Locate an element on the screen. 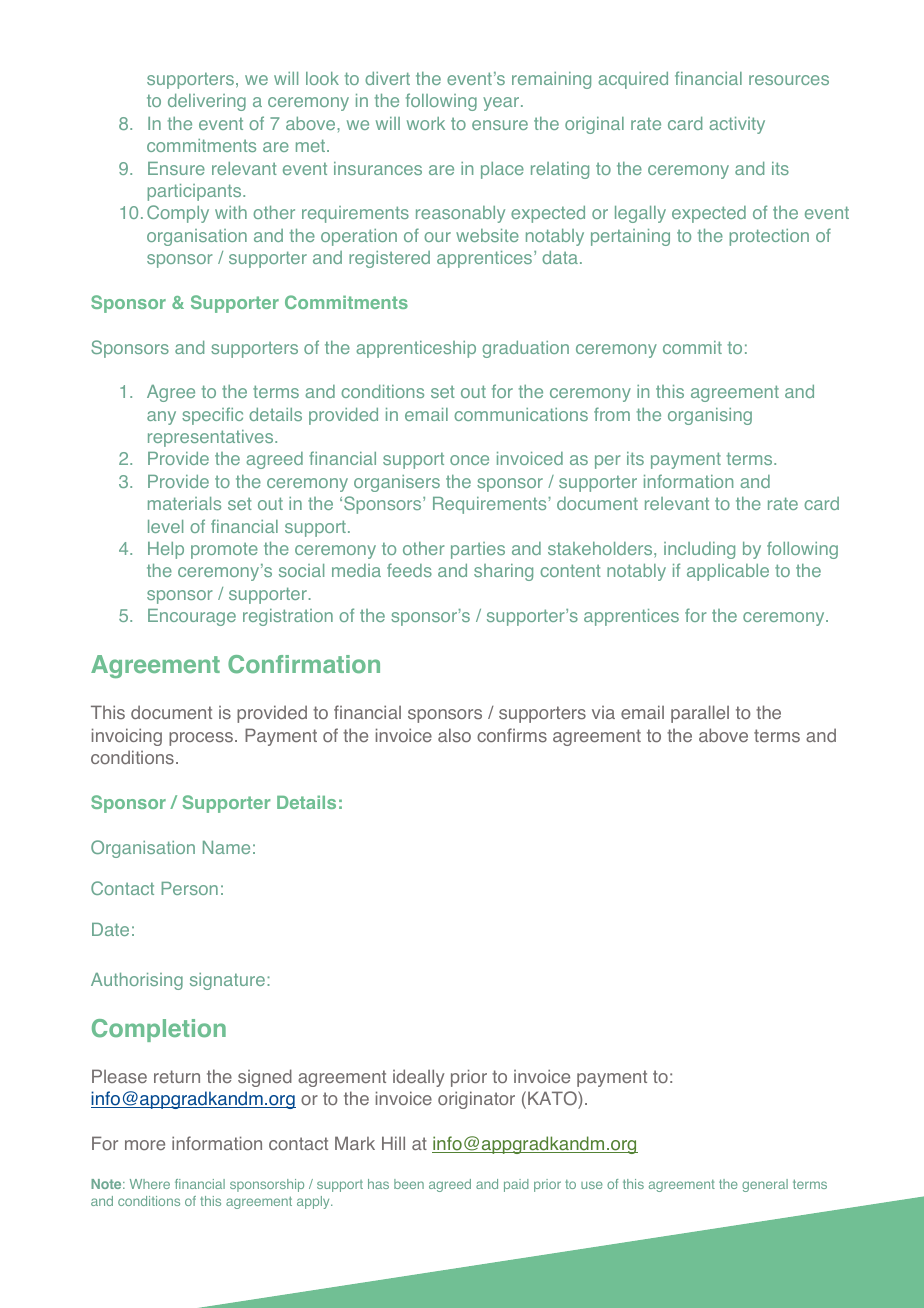 Image resolution: width=924 pixels, height=1308 pixels. feeds is located at coordinates (409, 570).
